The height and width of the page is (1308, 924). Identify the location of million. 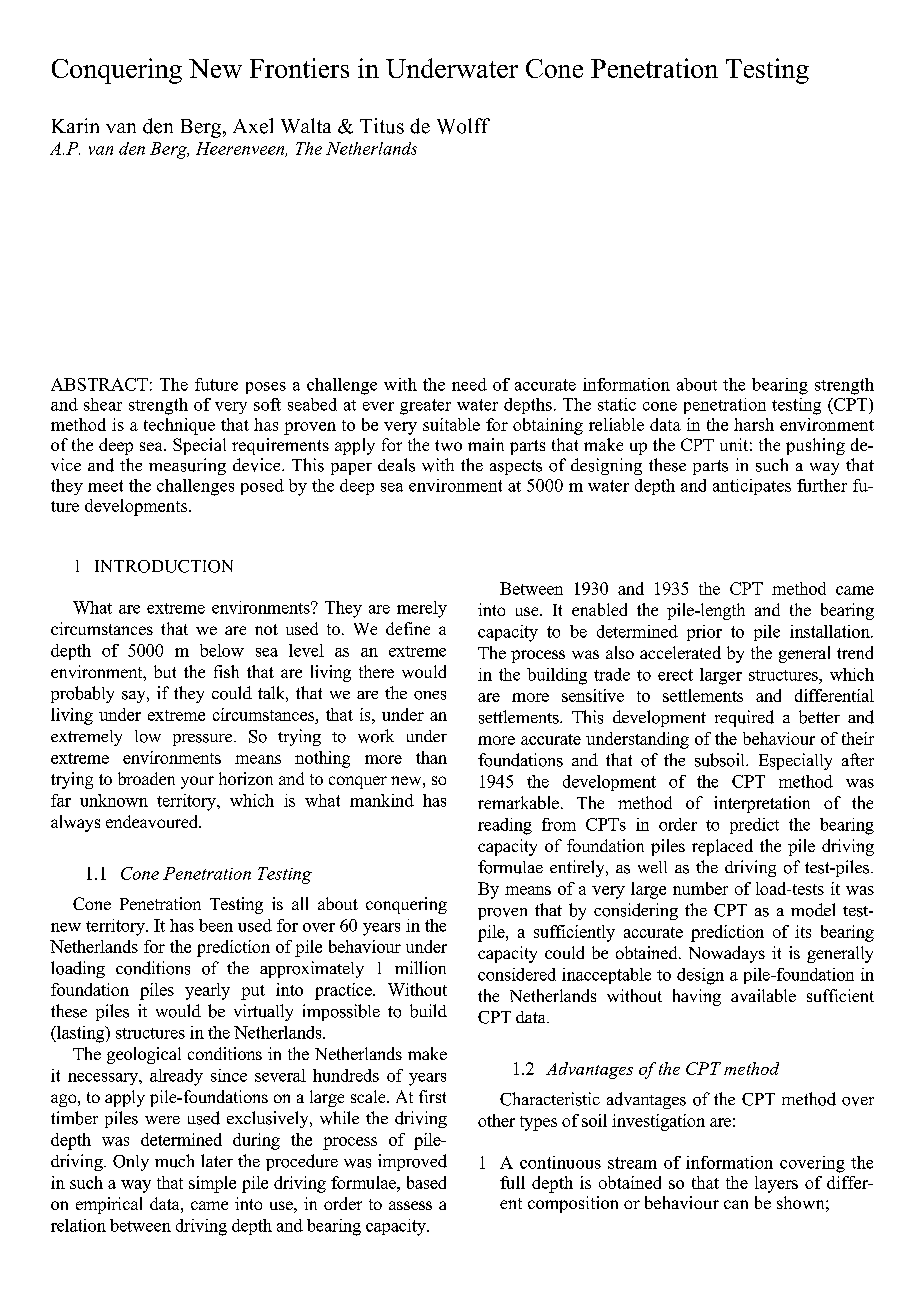
(420, 968).
